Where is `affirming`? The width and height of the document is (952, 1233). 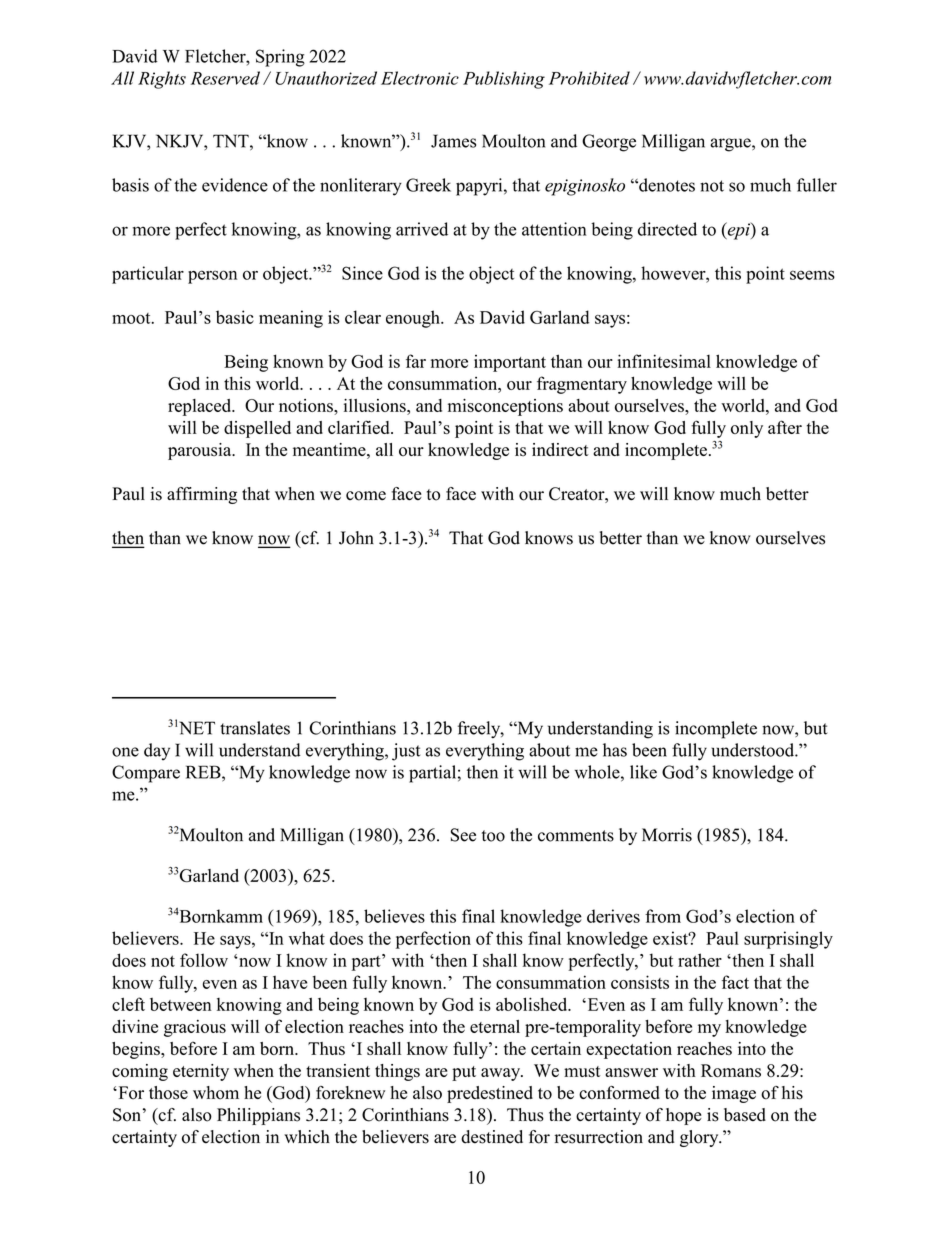 affirming is located at coordinates (202, 495).
